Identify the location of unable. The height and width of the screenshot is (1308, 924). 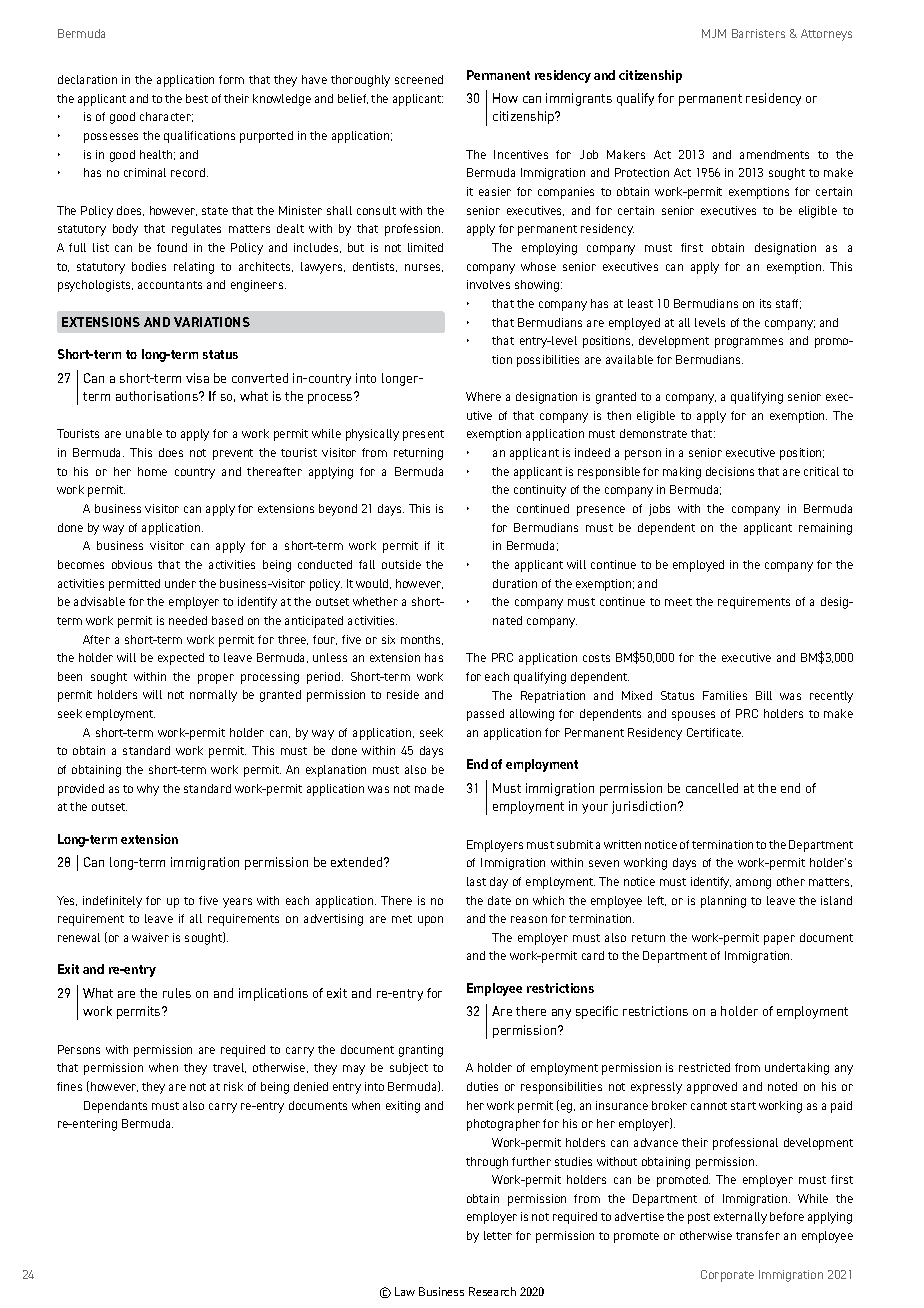
(144, 433).
